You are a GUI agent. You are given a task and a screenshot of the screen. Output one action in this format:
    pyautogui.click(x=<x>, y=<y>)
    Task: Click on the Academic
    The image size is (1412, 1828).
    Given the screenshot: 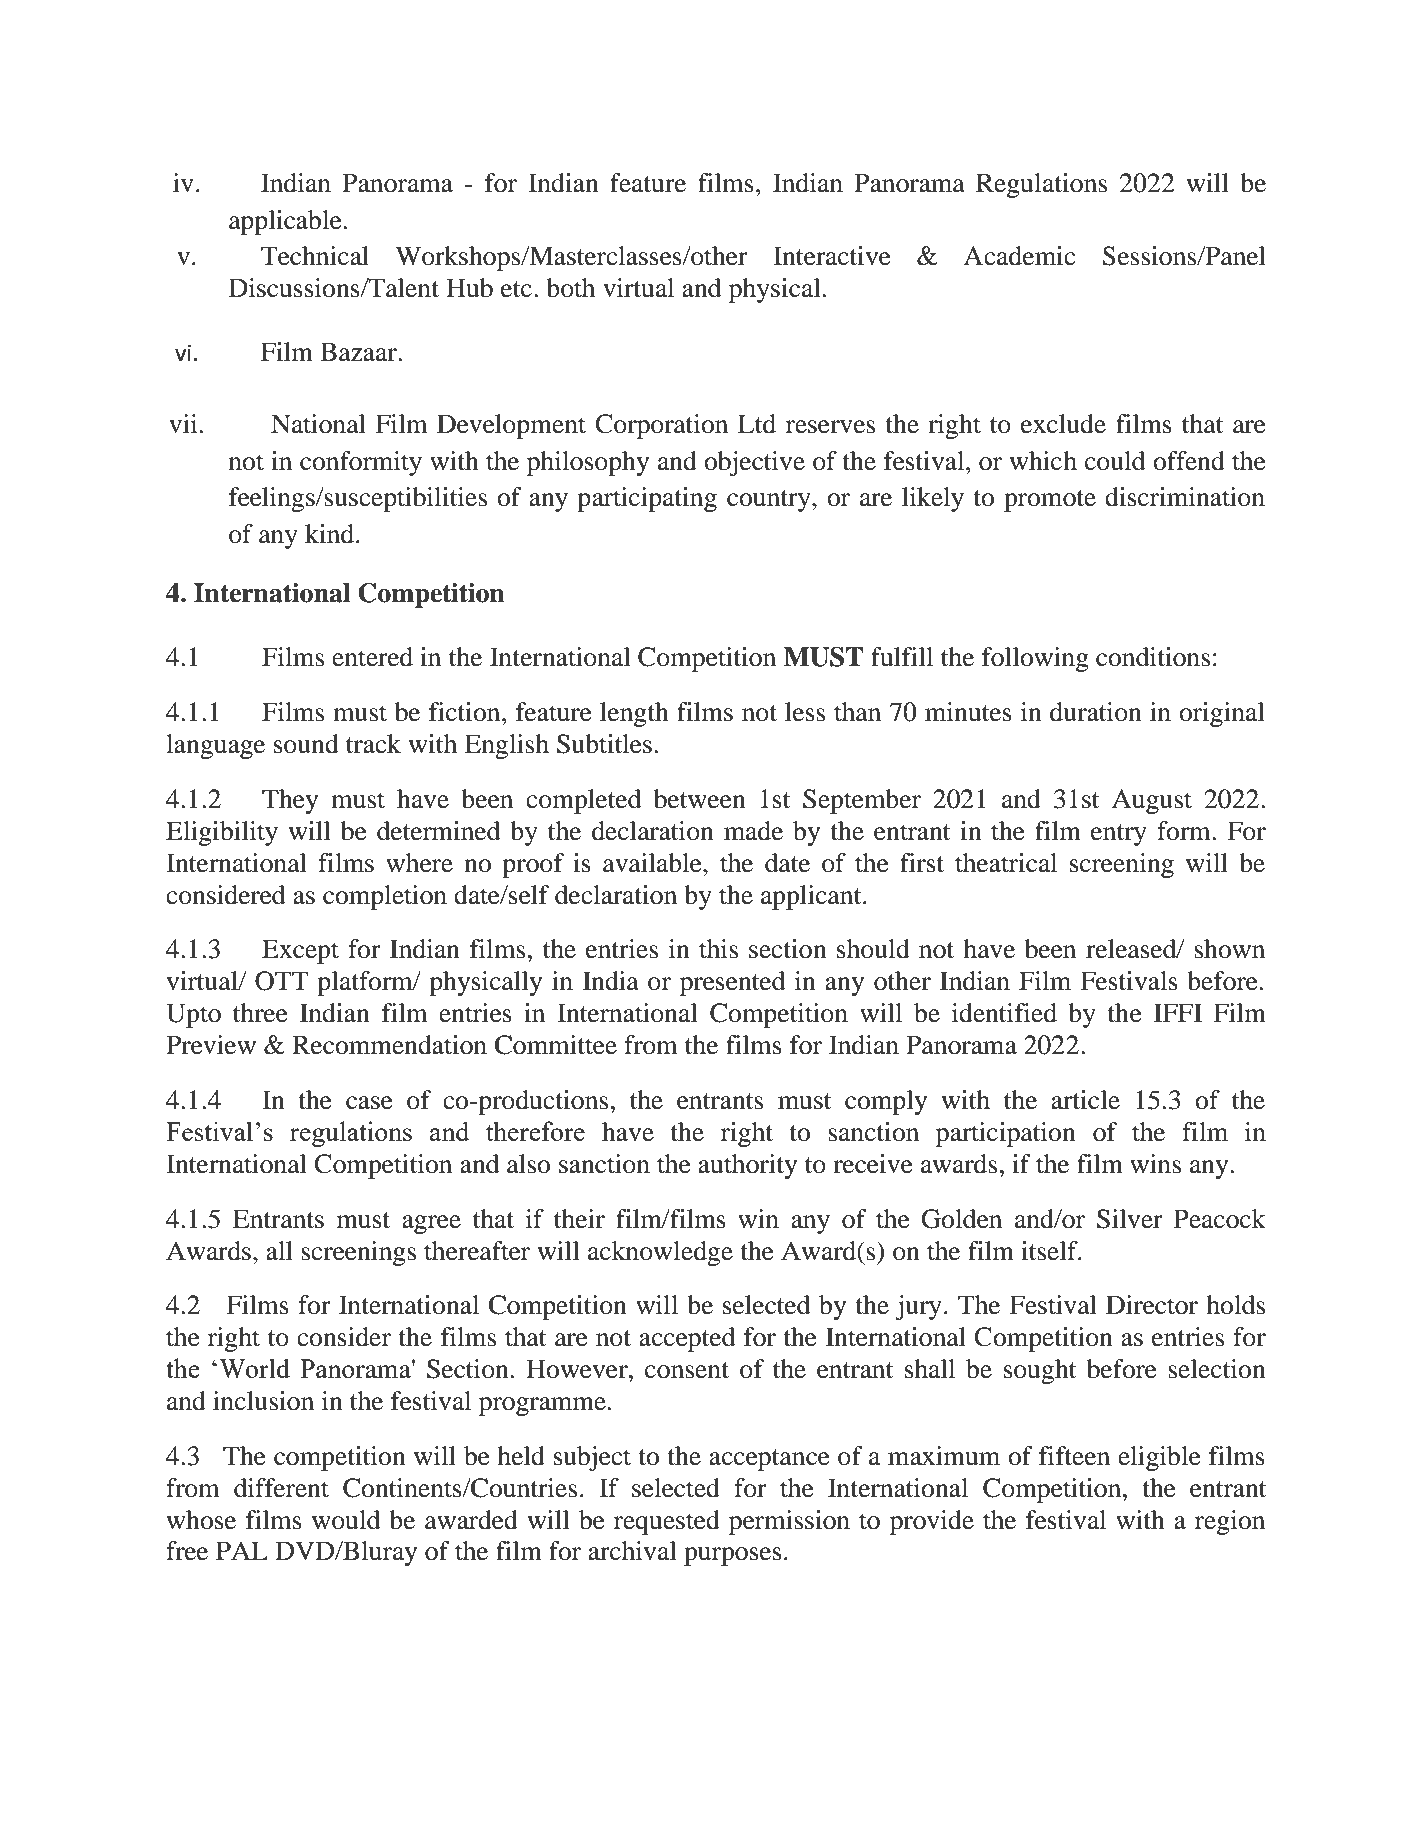 What is the action you would take?
    pyautogui.click(x=1019, y=256)
